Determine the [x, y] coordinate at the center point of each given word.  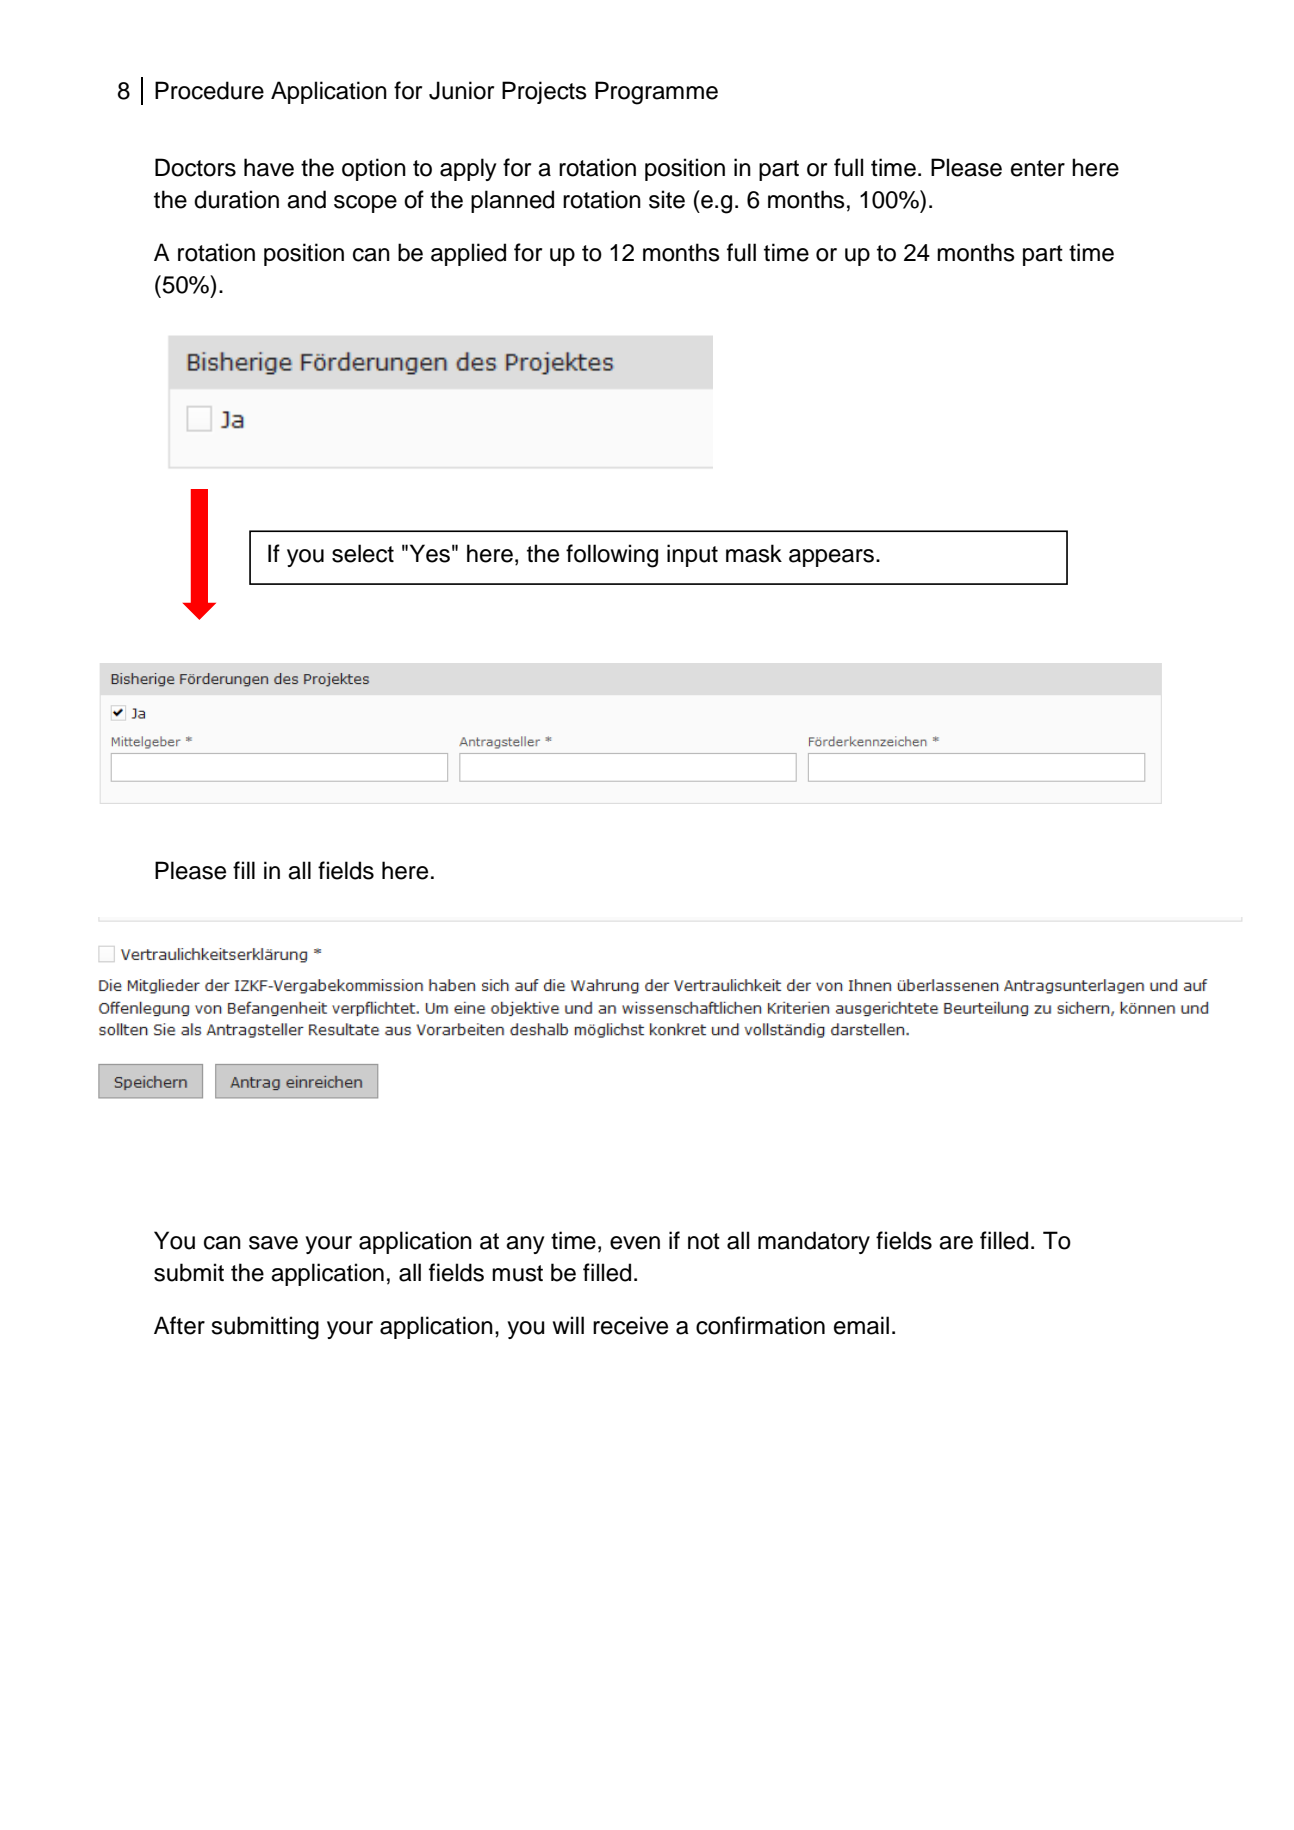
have [269, 167]
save [273, 1243]
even [635, 1243]
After [179, 1325]
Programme [656, 93]
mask [754, 553]
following [612, 556]
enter [1038, 168]
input [692, 555]
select [363, 553]
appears [833, 558]
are [956, 1243]
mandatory [814, 1242]
